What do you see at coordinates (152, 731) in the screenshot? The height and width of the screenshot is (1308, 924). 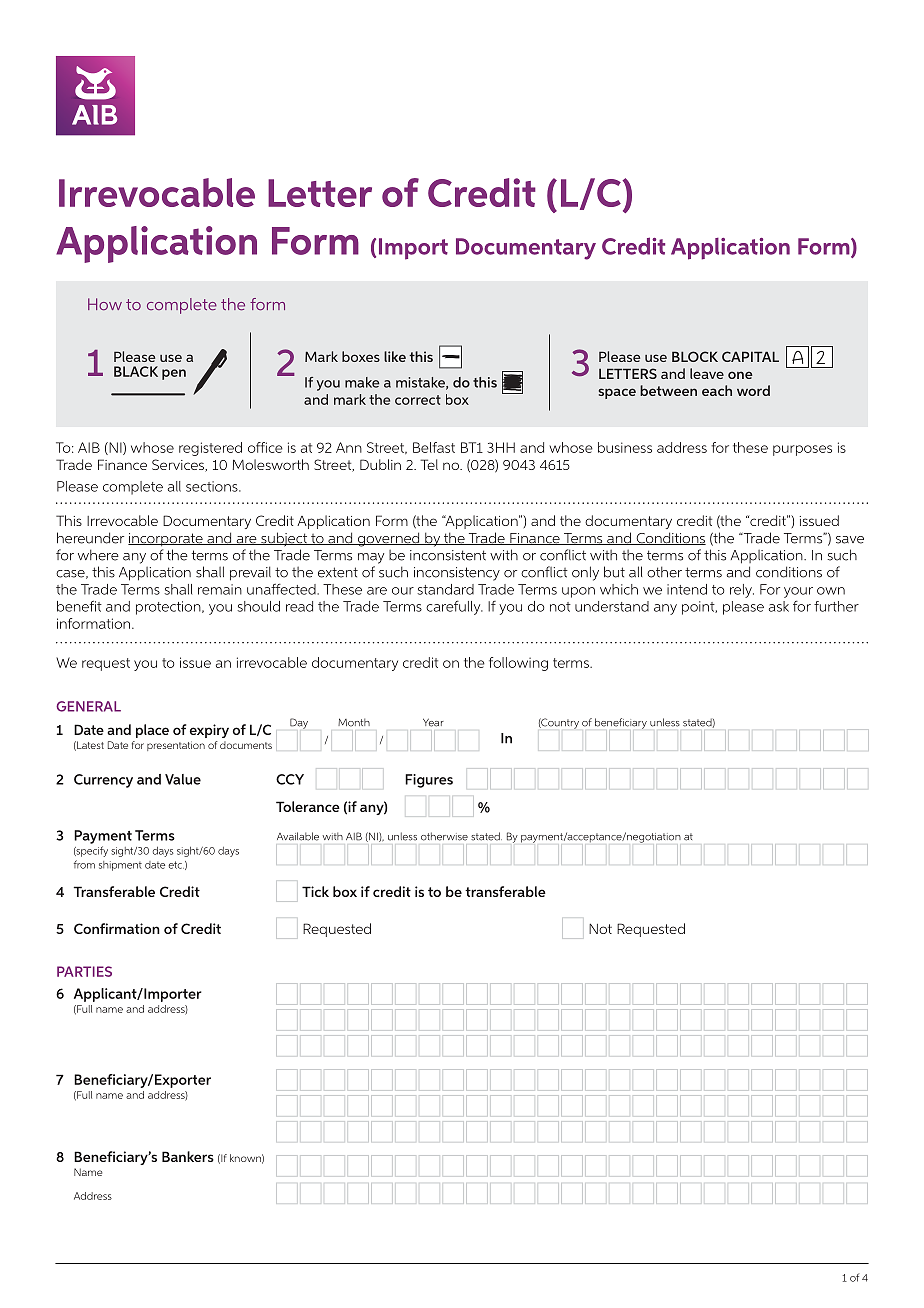 I see `place` at bounding box center [152, 731].
